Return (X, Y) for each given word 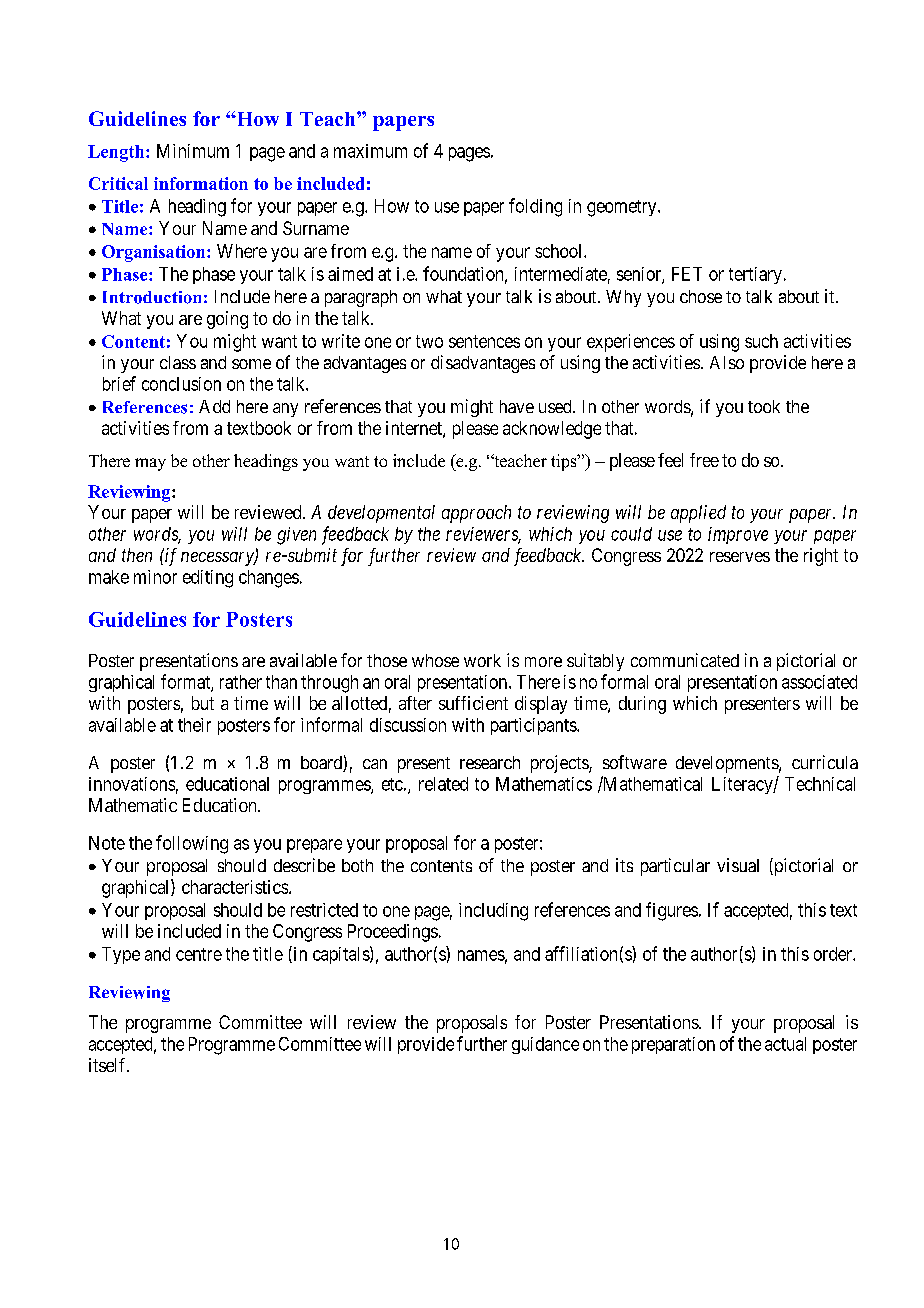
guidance (545, 1045)
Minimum (193, 151)
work (482, 660)
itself (109, 1065)
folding (535, 207)
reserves (740, 557)
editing (208, 579)
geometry (623, 208)
